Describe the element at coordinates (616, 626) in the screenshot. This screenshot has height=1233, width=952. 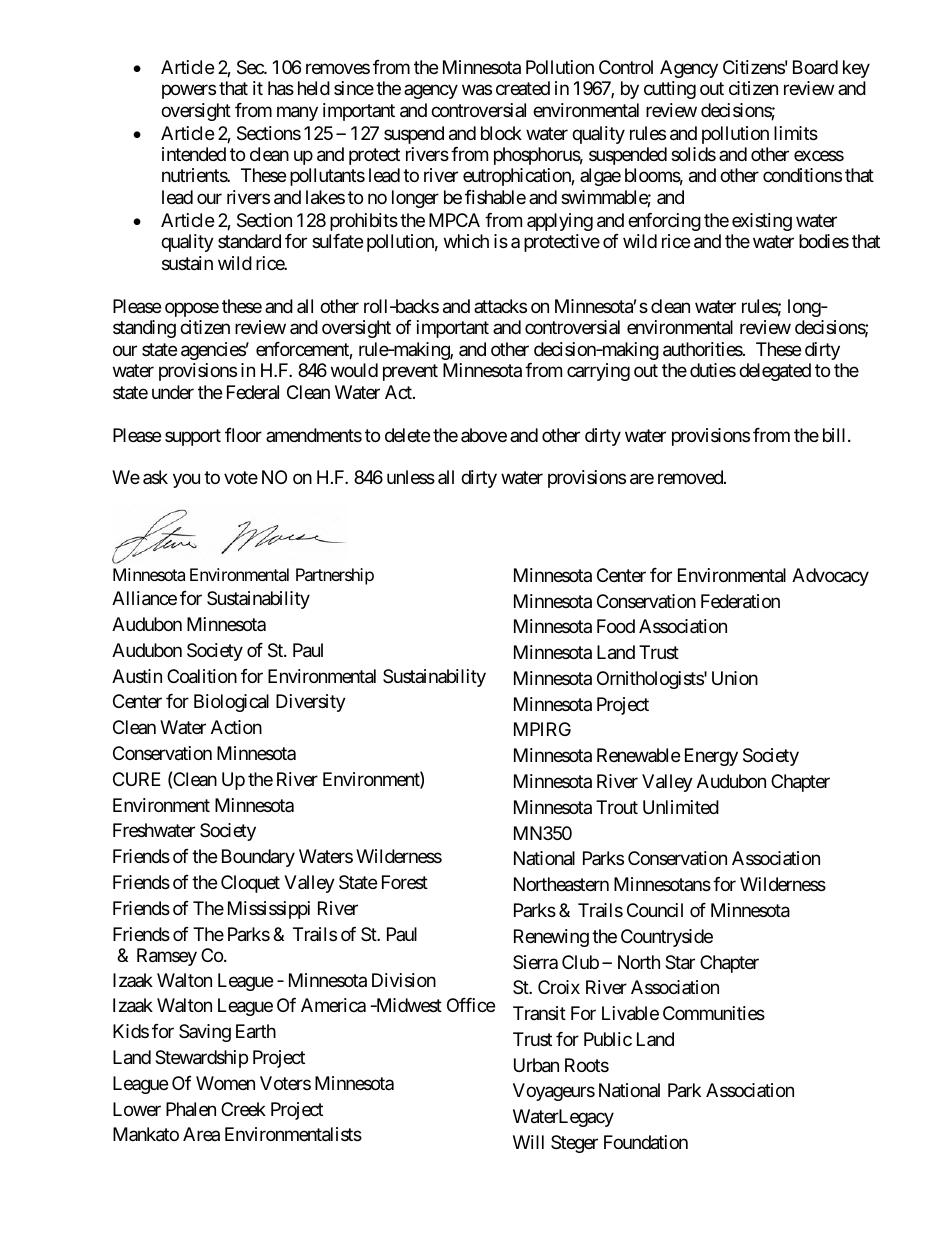
I see `Food` at that location.
